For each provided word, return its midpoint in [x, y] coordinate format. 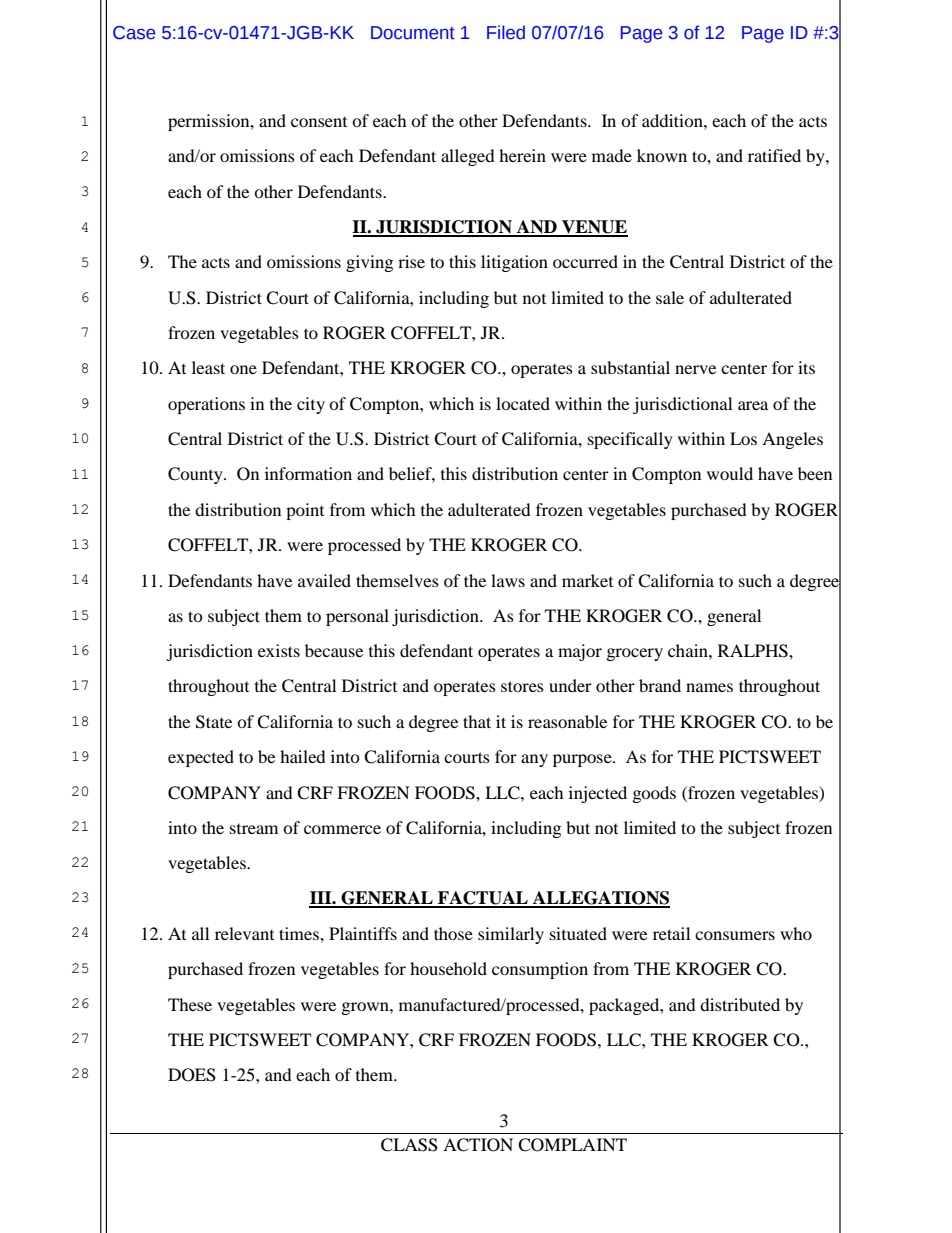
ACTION [478, 1145]
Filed [506, 32]
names [709, 687]
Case [134, 33]
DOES [192, 1075]
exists [279, 650]
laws [508, 580]
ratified [774, 155]
